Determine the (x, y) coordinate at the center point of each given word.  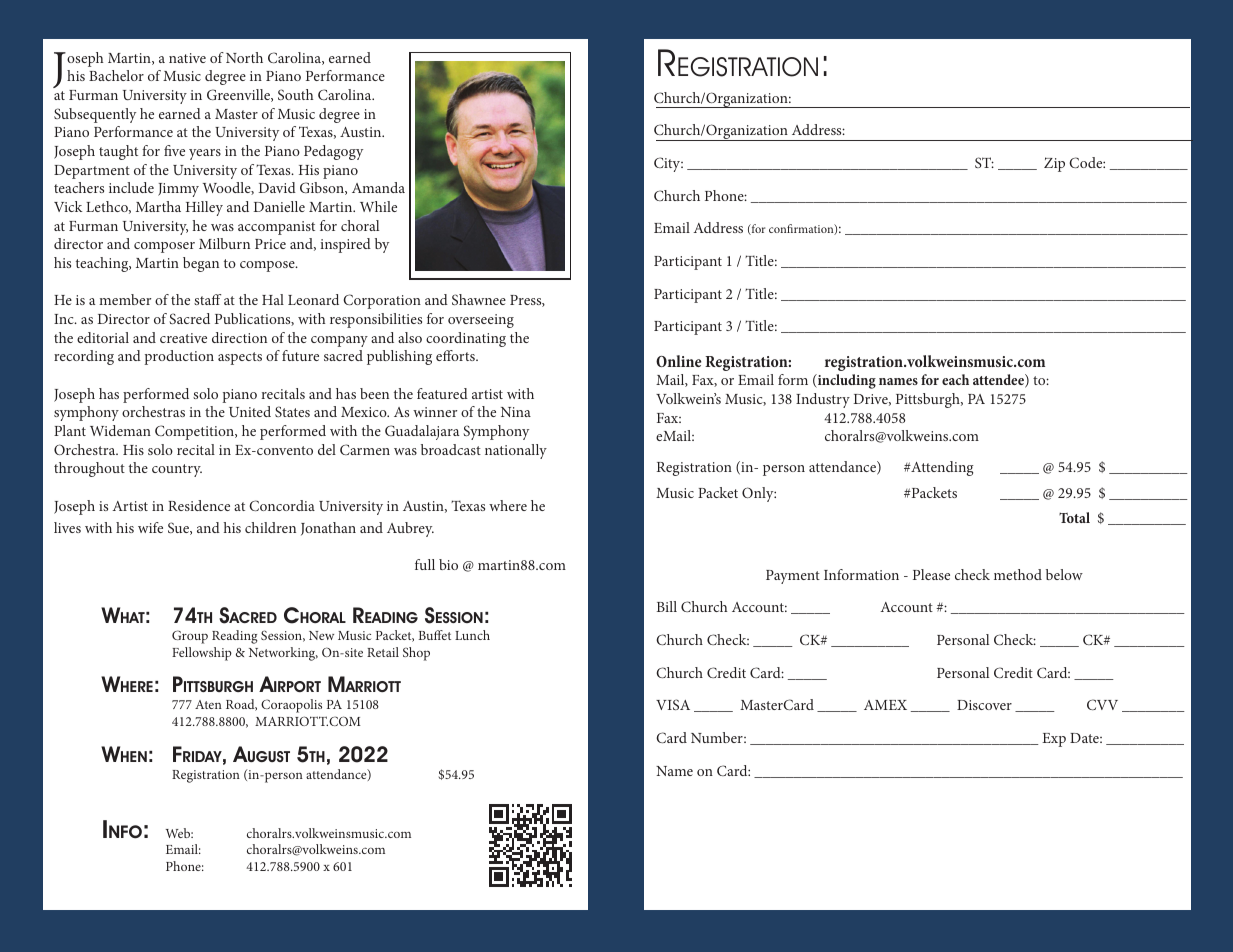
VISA (673, 704)
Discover (984, 705)
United (250, 411)
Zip (1054, 164)
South (295, 94)
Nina (516, 412)
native (187, 58)
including (846, 381)
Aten (208, 704)
